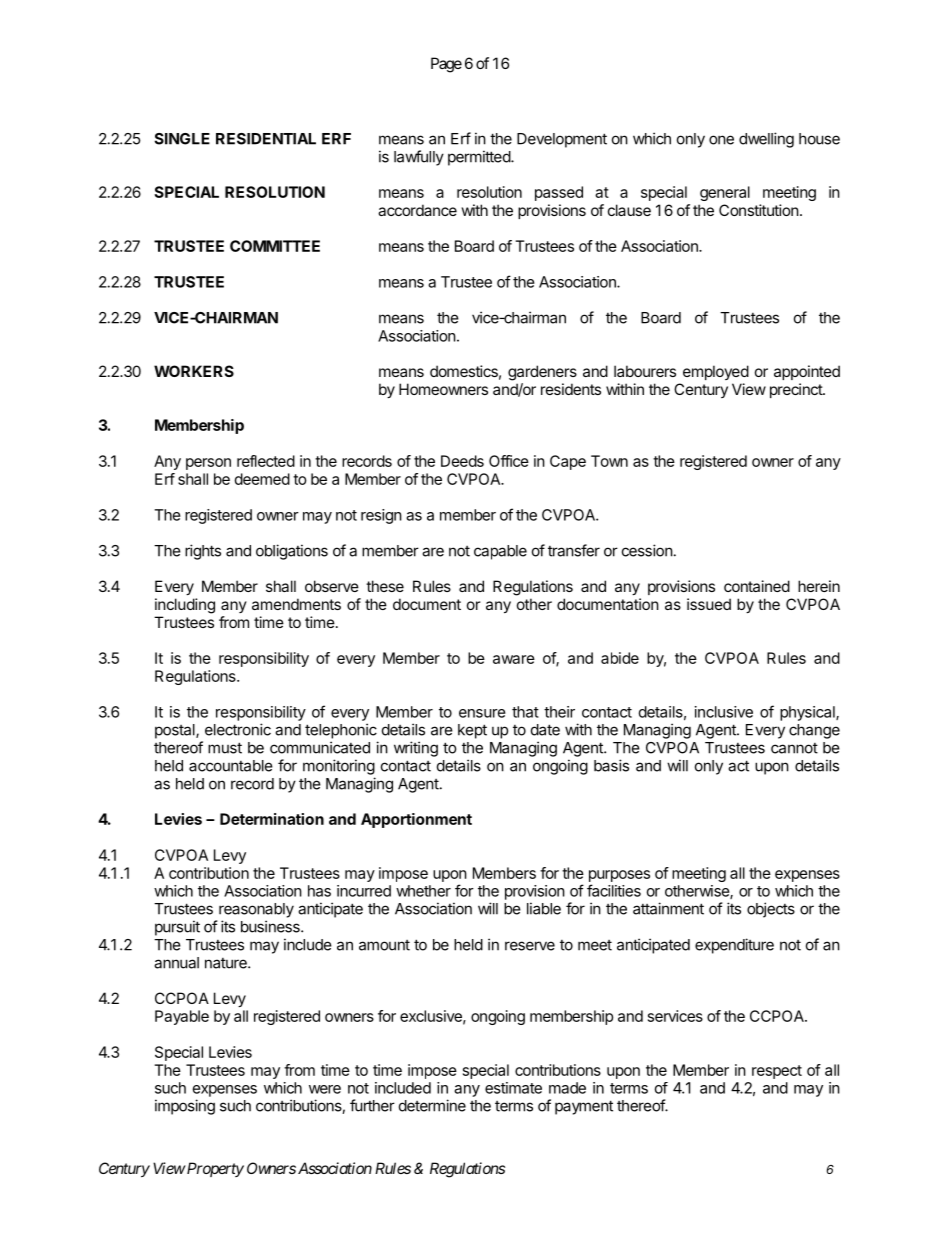  Describe the element at coordinates (446, 65) in the screenshot. I see `Page` at that location.
